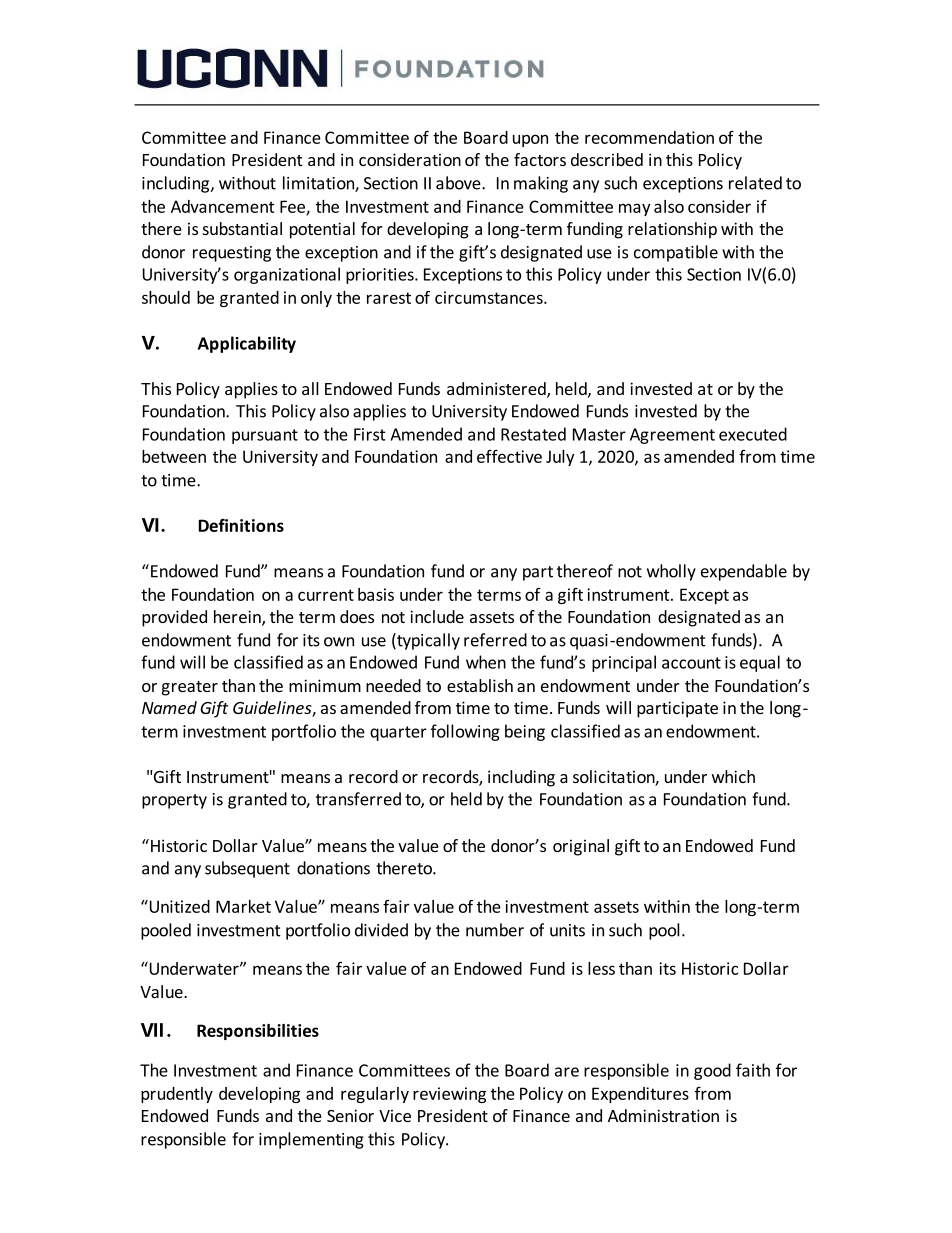 This screenshot has height=1233, width=952. Describe the element at coordinates (649, 137) in the screenshot. I see `recommendation` at that location.
